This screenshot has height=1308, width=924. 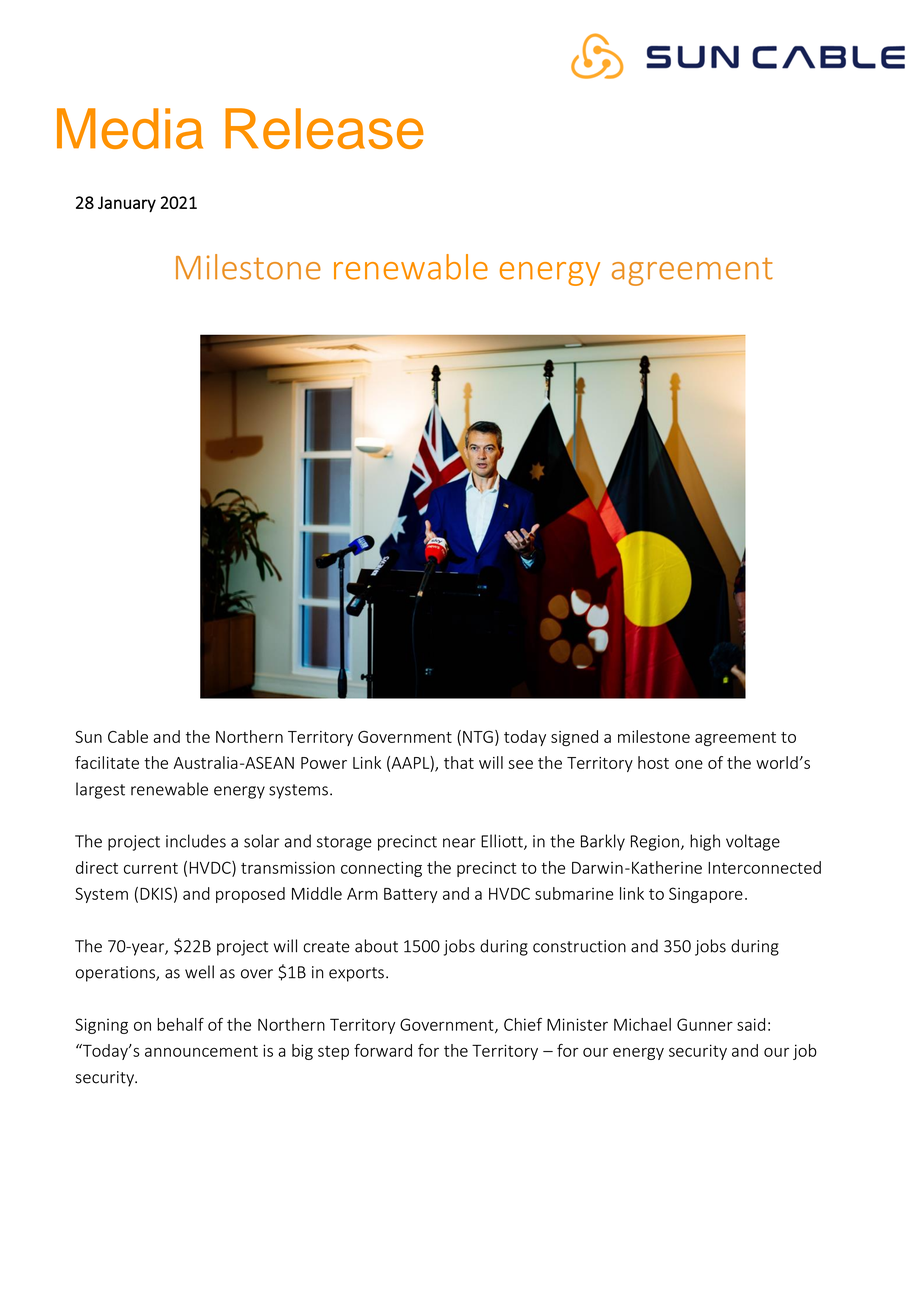 What do you see at coordinates (459, 843) in the screenshot?
I see `near` at bounding box center [459, 843].
